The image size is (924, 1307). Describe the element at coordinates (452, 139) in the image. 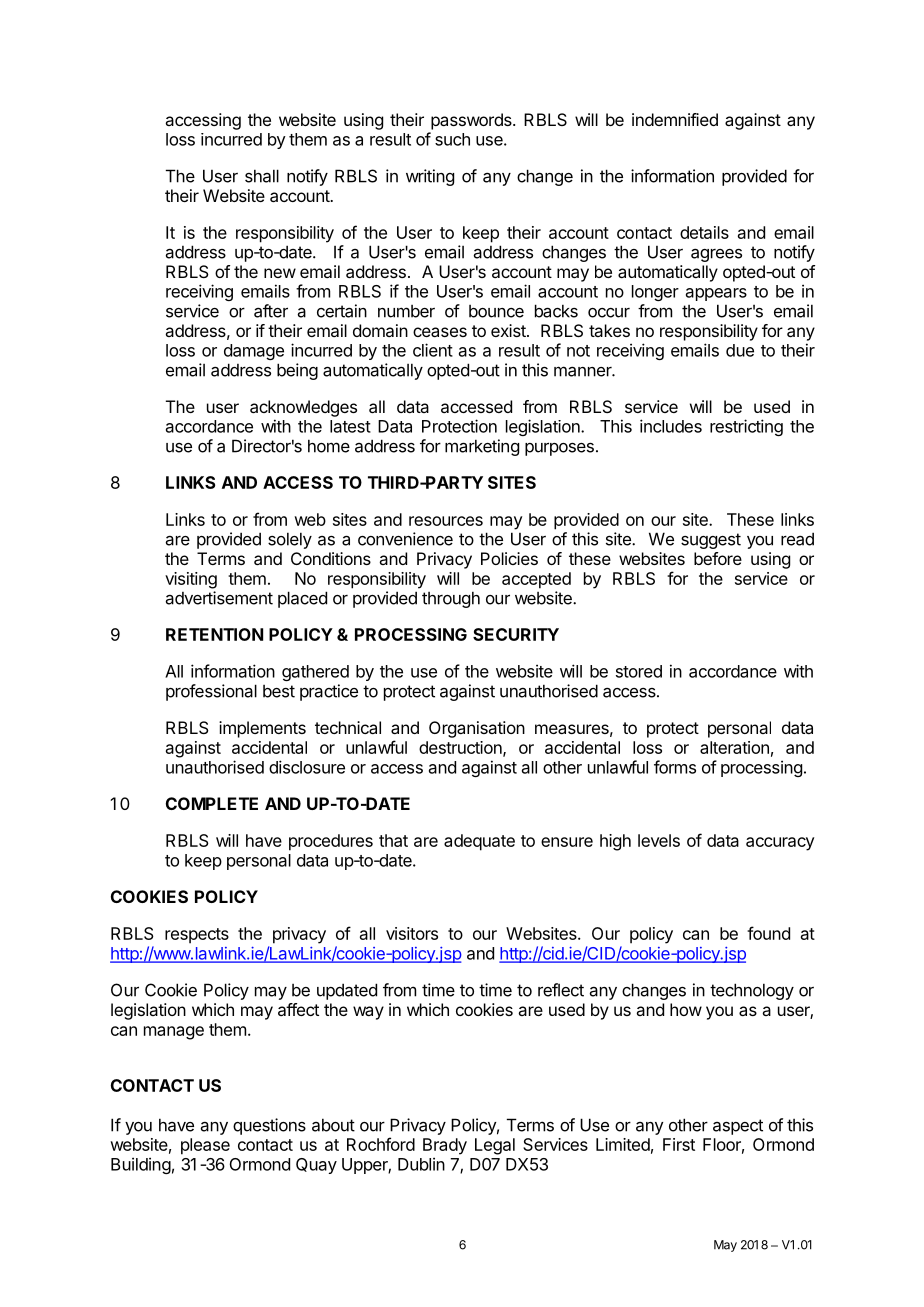

I see `such` at that location.
